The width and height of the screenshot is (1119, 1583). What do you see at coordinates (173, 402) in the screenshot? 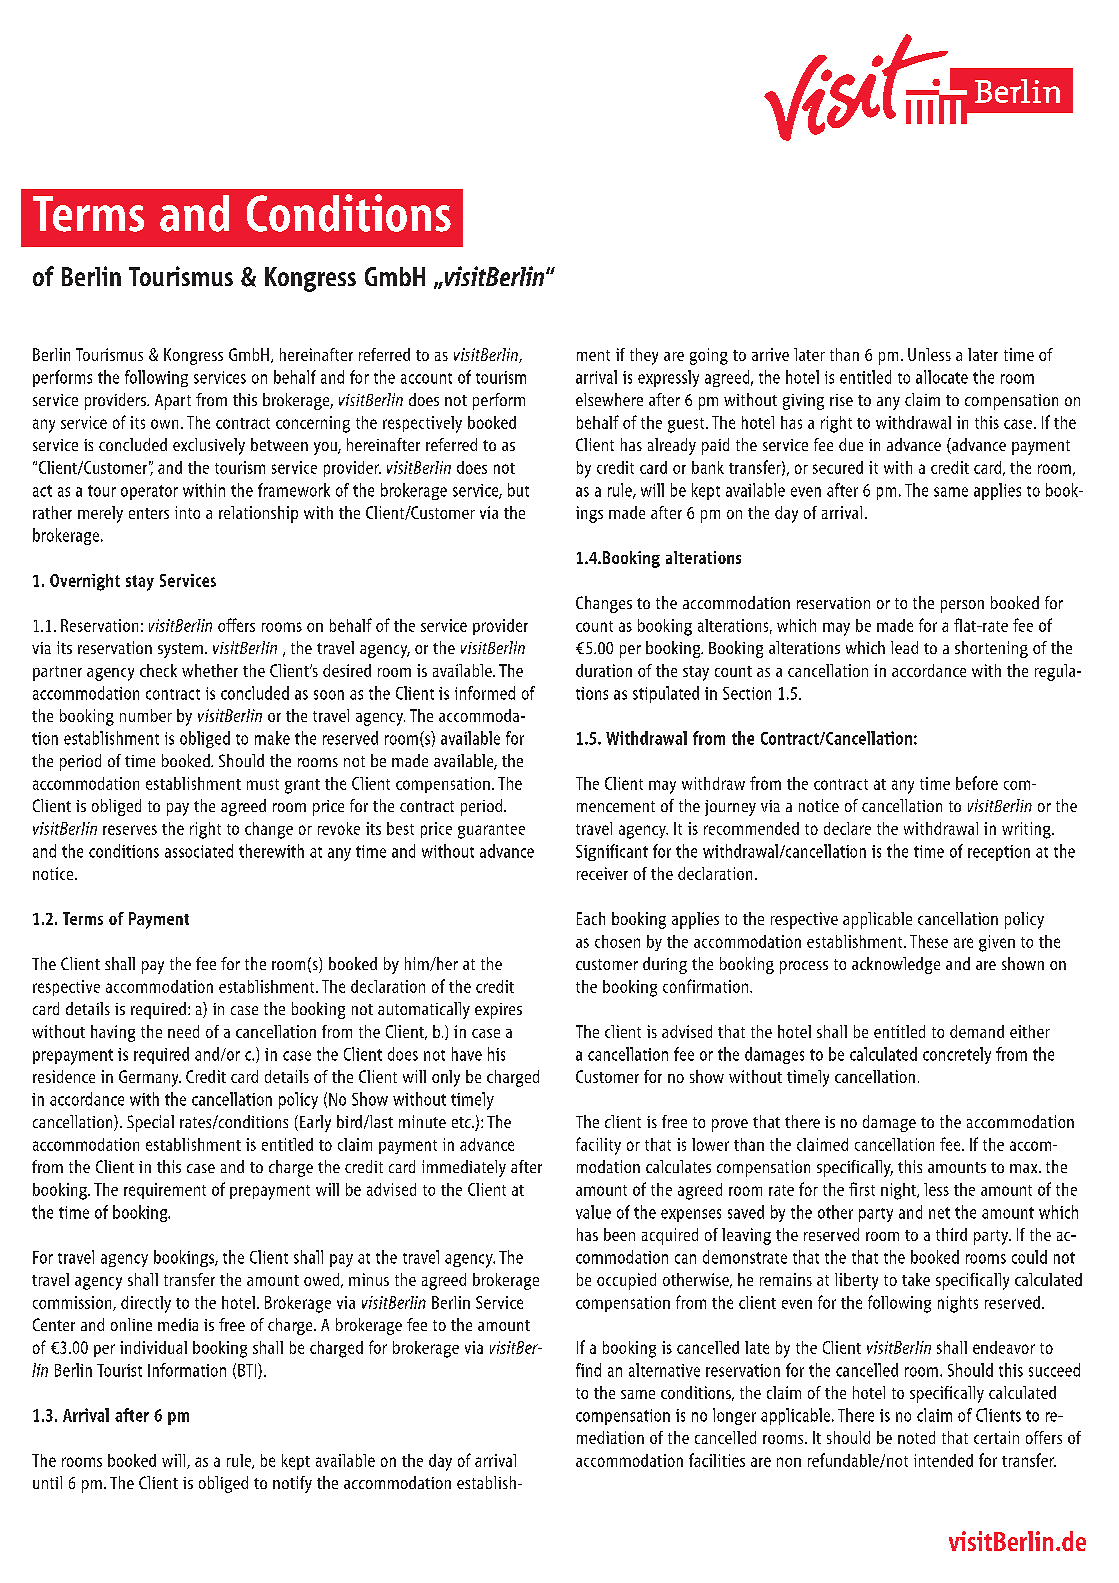
I see `Apart` at bounding box center [173, 402].
